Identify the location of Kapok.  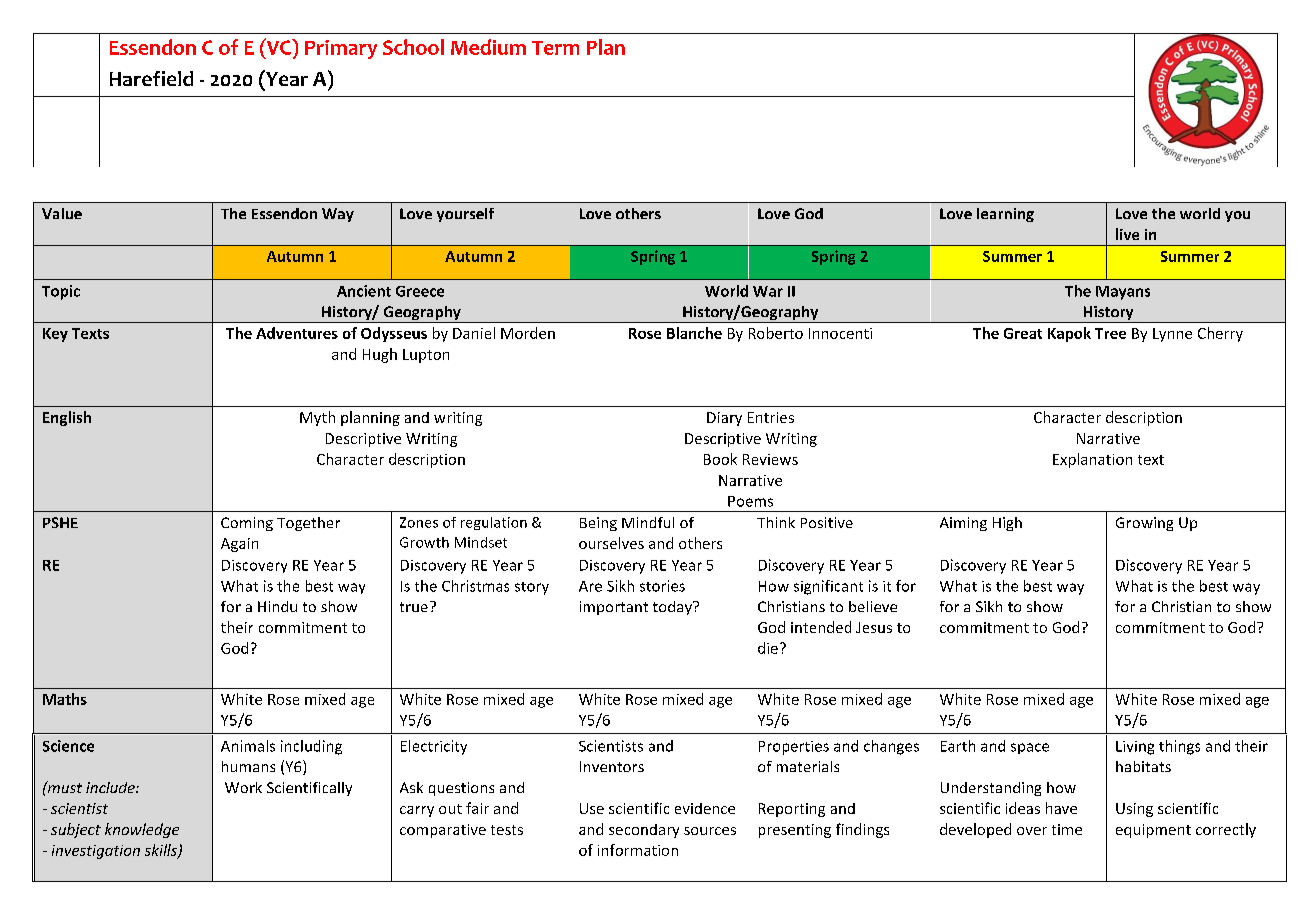
(1069, 334).
